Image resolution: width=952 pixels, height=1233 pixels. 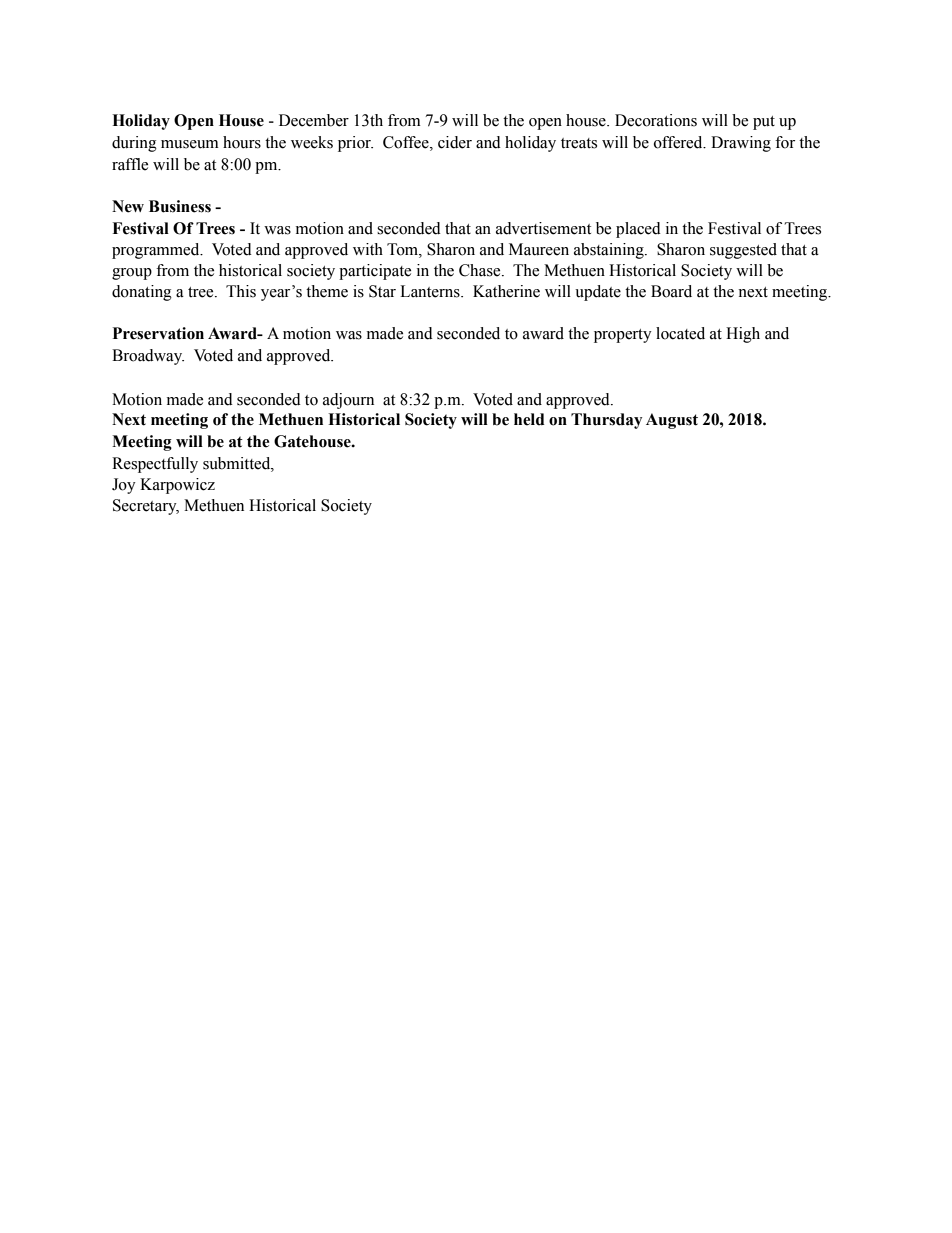 What do you see at coordinates (679, 142) in the page?
I see `offered` at bounding box center [679, 142].
